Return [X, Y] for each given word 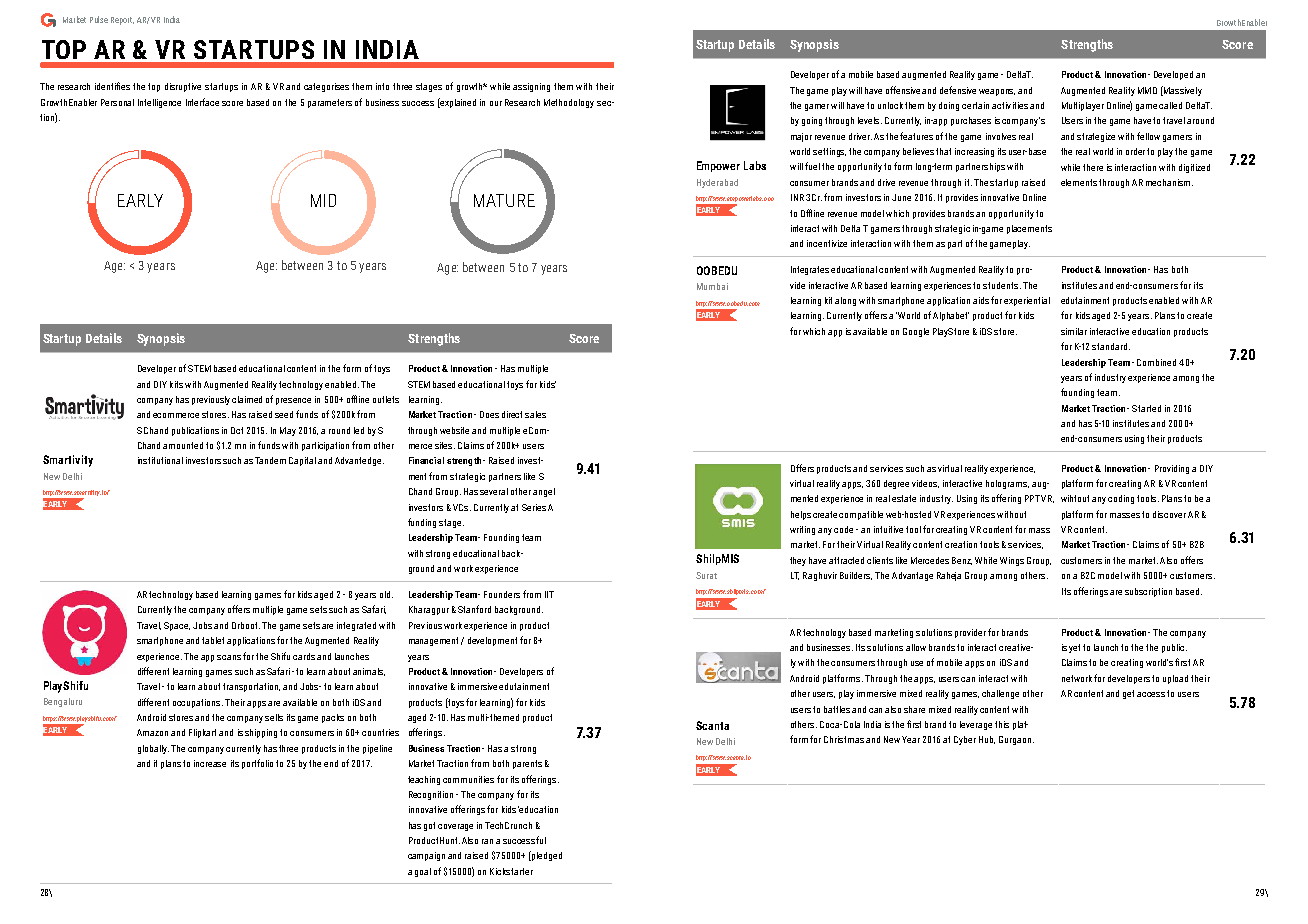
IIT [549, 594]
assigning [531, 87]
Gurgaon [1016, 740]
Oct [237, 430]
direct [512, 414]
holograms [1007, 484]
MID [323, 200]
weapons [997, 92]
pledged [546, 856]
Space [177, 626]
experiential [1027, 301]
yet [1074, 648]
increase [210, 763]
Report [122, 21]
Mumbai [712, 286]
